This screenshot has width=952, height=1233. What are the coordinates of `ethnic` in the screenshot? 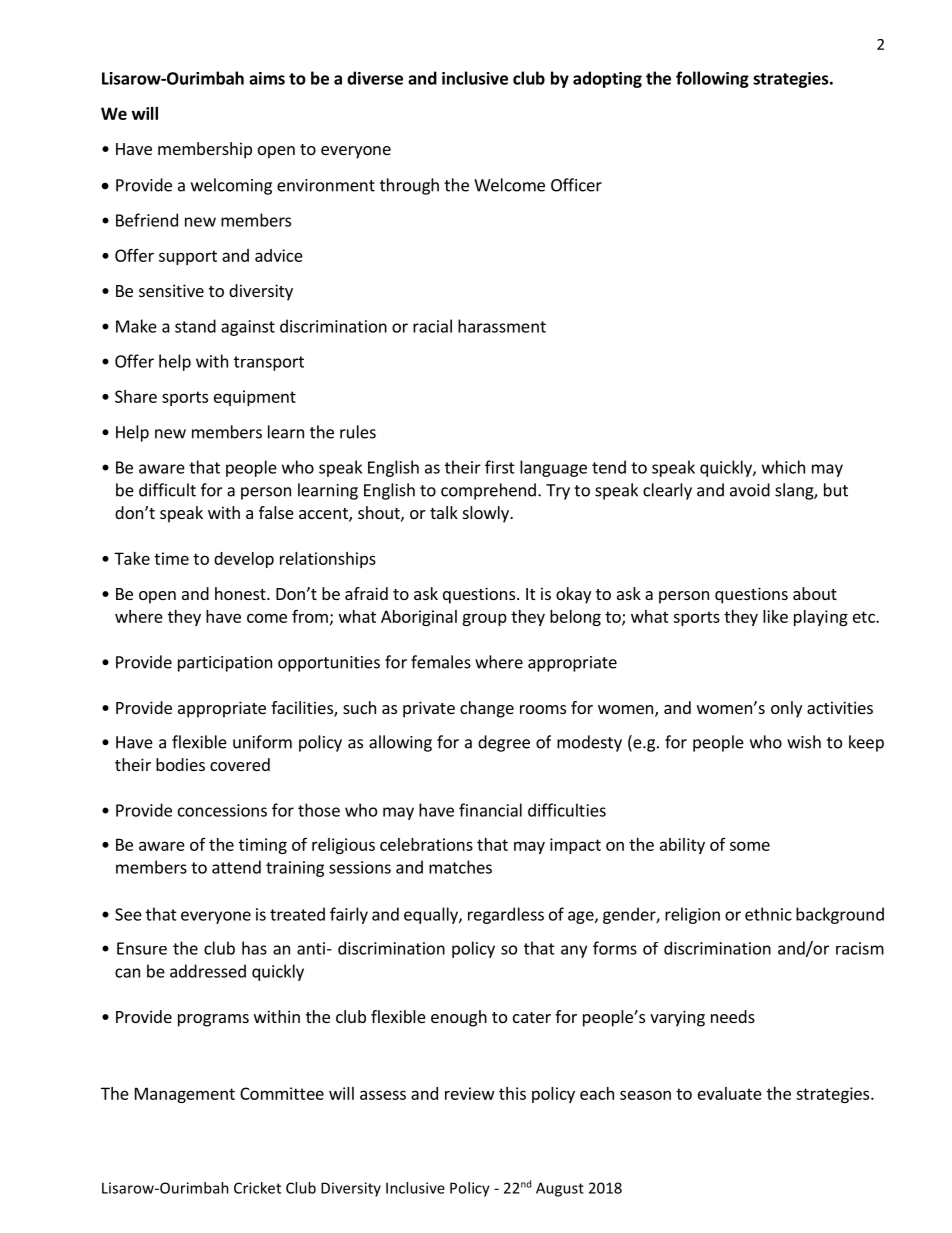 It's located at (768, 914).
